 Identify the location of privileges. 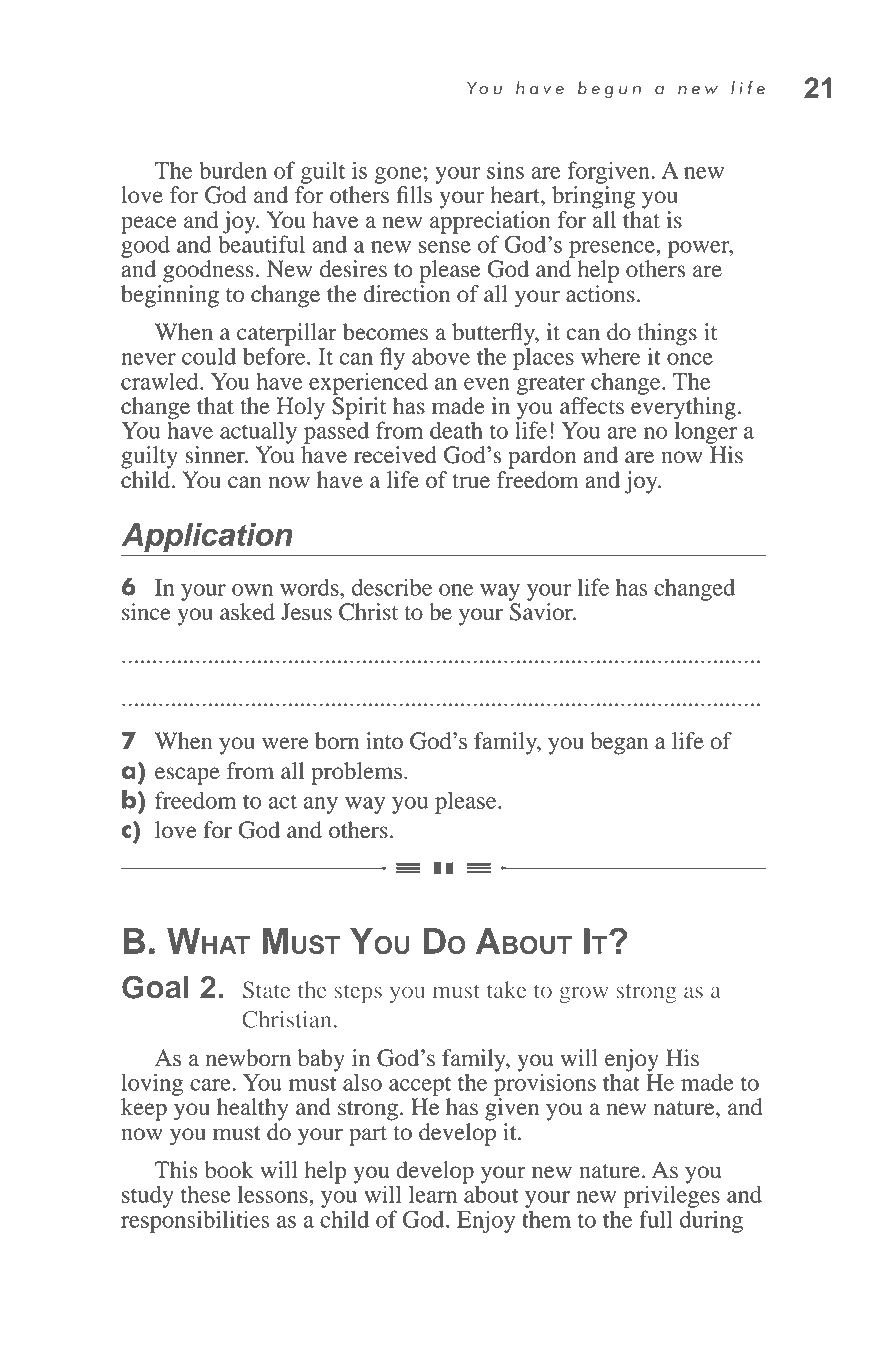
(671, 1195).
